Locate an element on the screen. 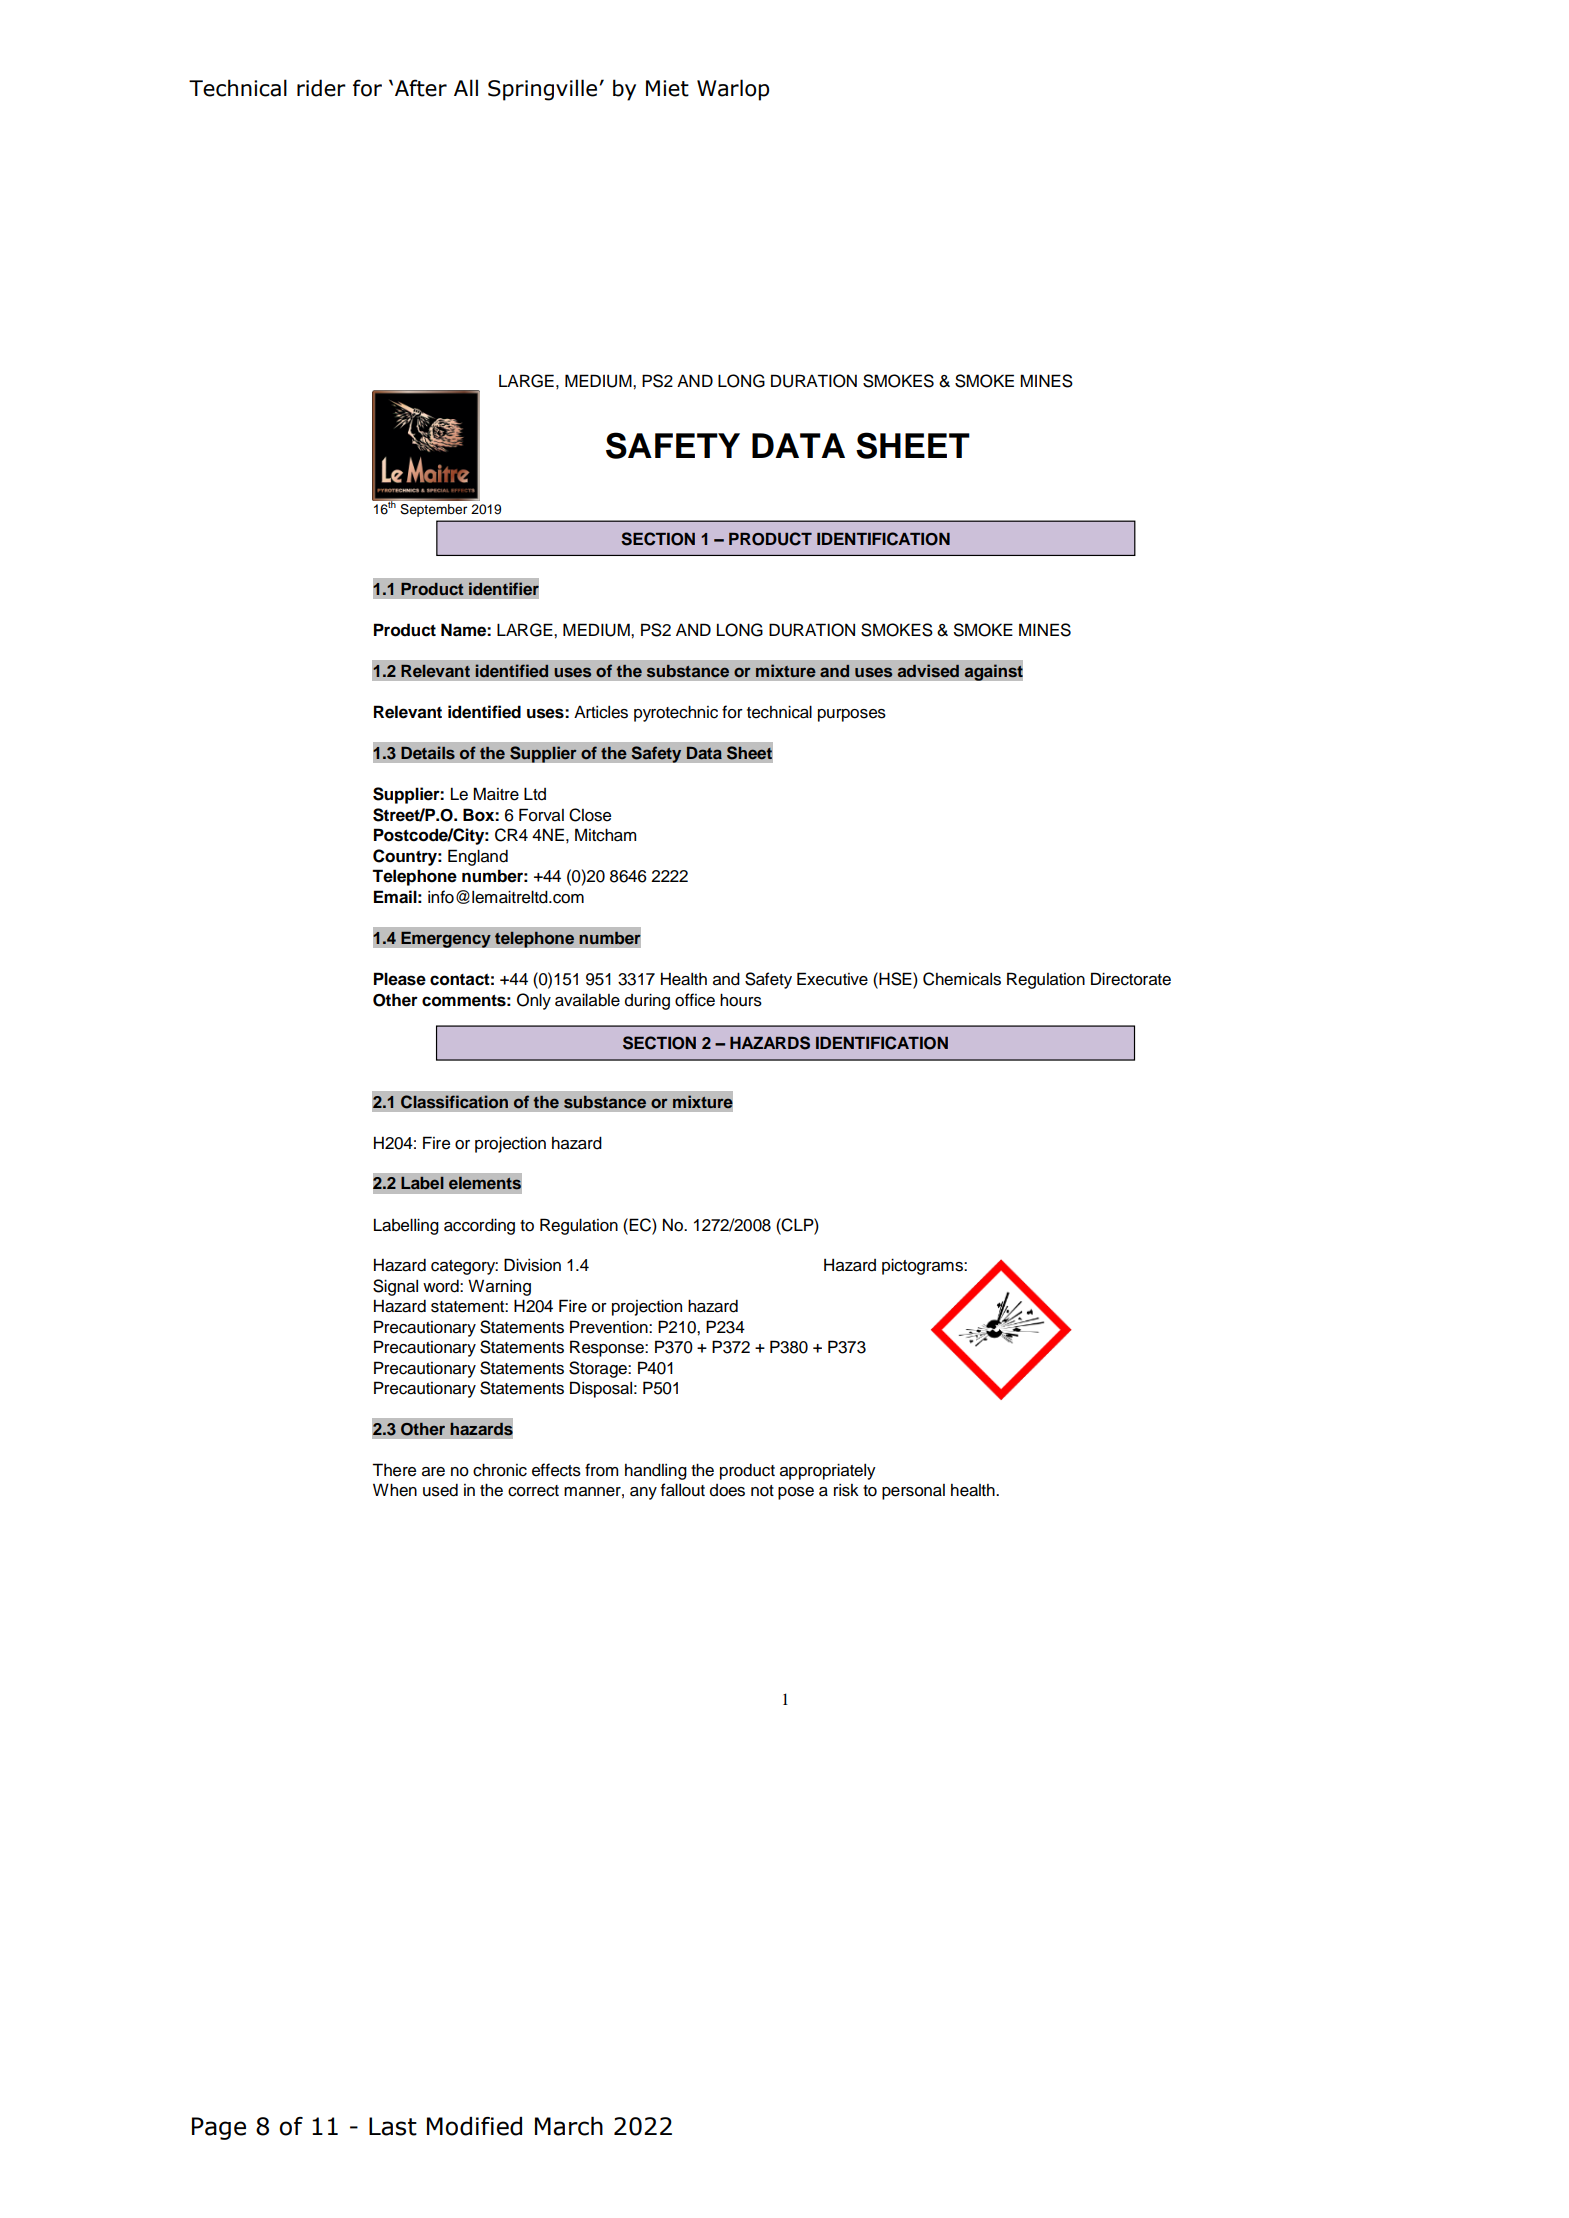  March is located at coordinates (569, 2126).
